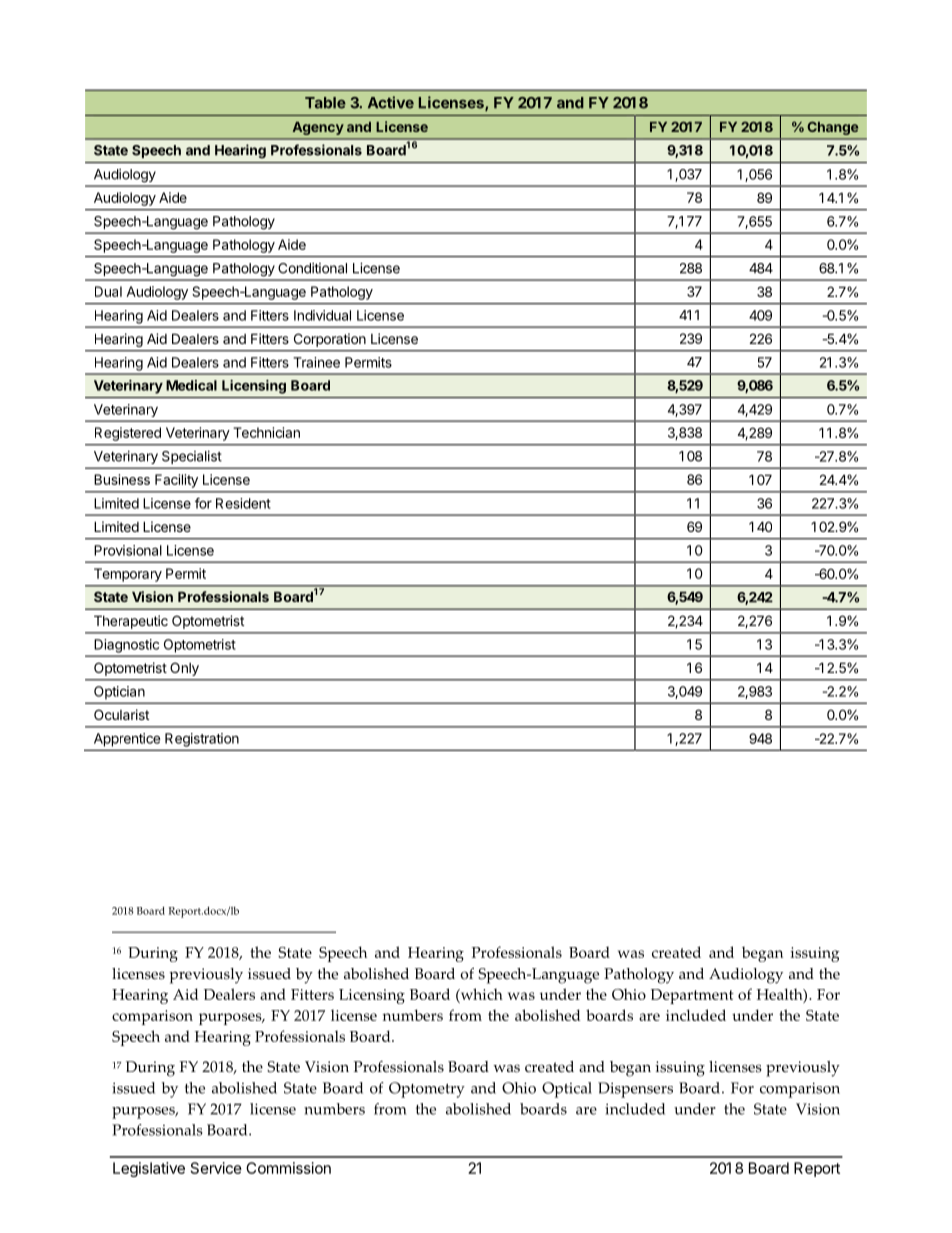  Describe the element at coordinates (184, 669) in the image. I see `Only` at that location.
